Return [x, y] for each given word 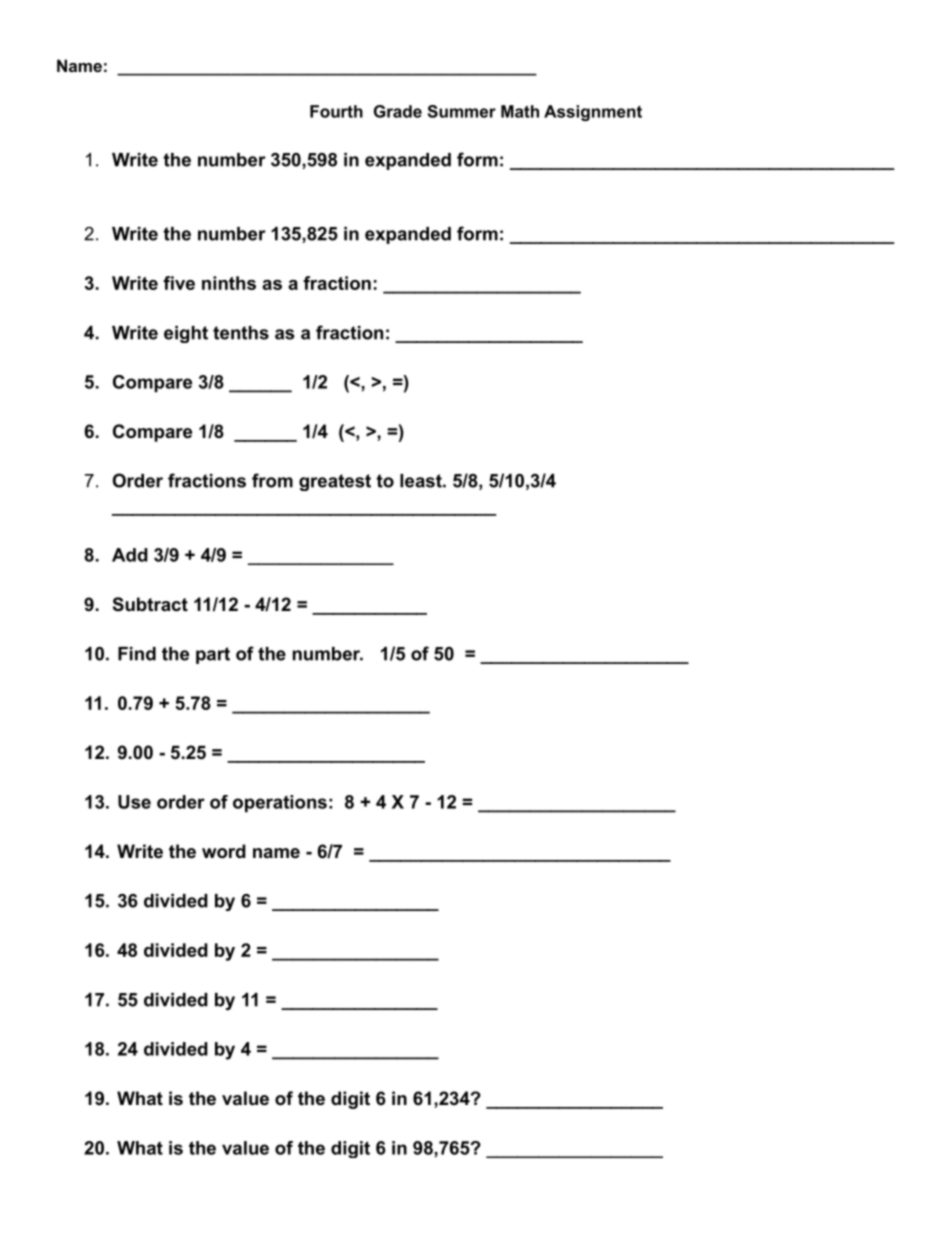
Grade [398, 111]
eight [186, 334]
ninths [229, 283]
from [272, 480]
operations [280, 803]
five [179, 283]
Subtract [150, 604]
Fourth [336, 111]
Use [134, 802]
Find [137, 654]
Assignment [593, 113]
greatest [335, 482]
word [224, 851]
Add [130, 555]
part [213, 655]
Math [520, 111]
